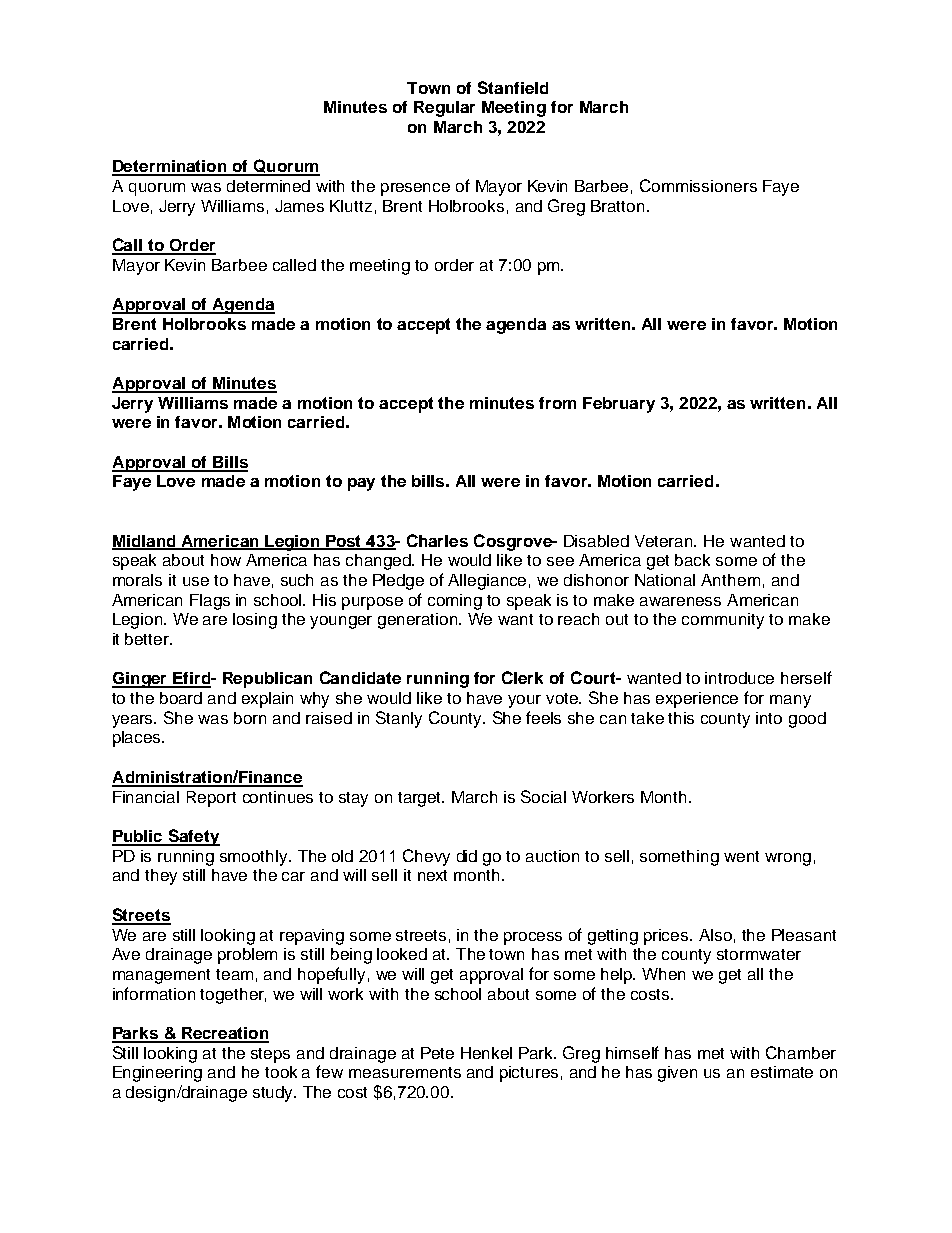  Describe the element at coordinates (698, 185) in the screenshot. I see `Commissioners` at that location.
